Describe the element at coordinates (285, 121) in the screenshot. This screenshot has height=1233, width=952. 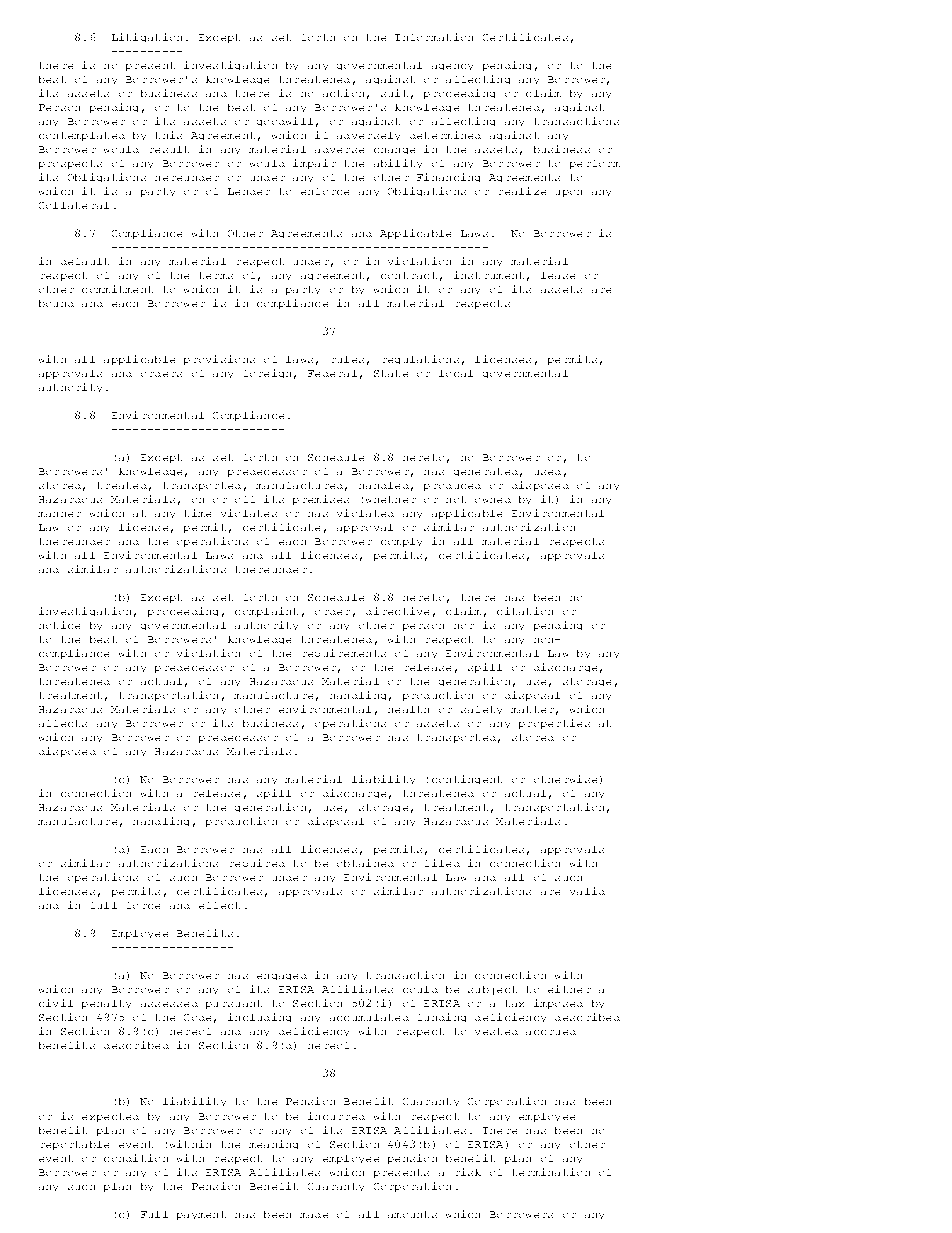
I see `goodwill` at that location.
